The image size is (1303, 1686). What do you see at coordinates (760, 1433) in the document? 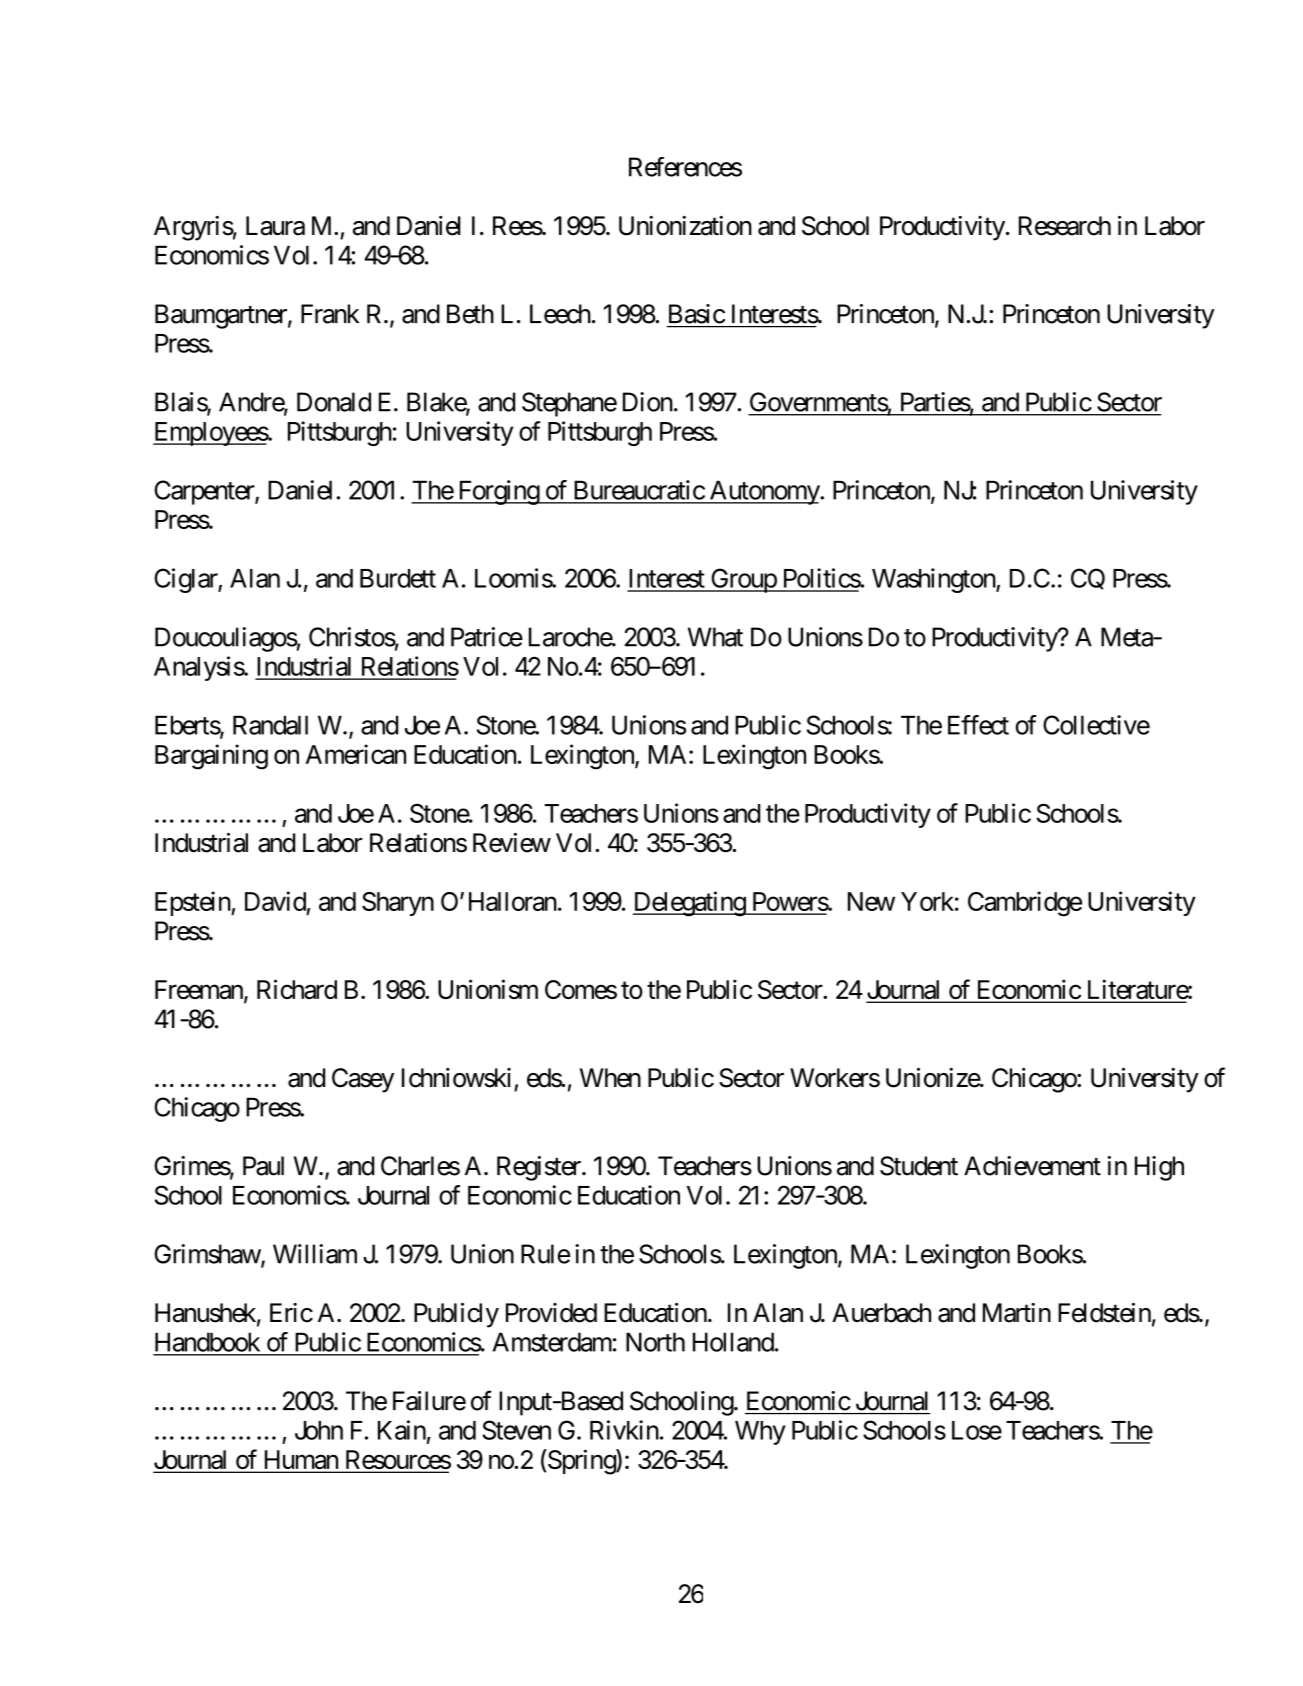
I see `Why` at bounding box center [760, 1433].
